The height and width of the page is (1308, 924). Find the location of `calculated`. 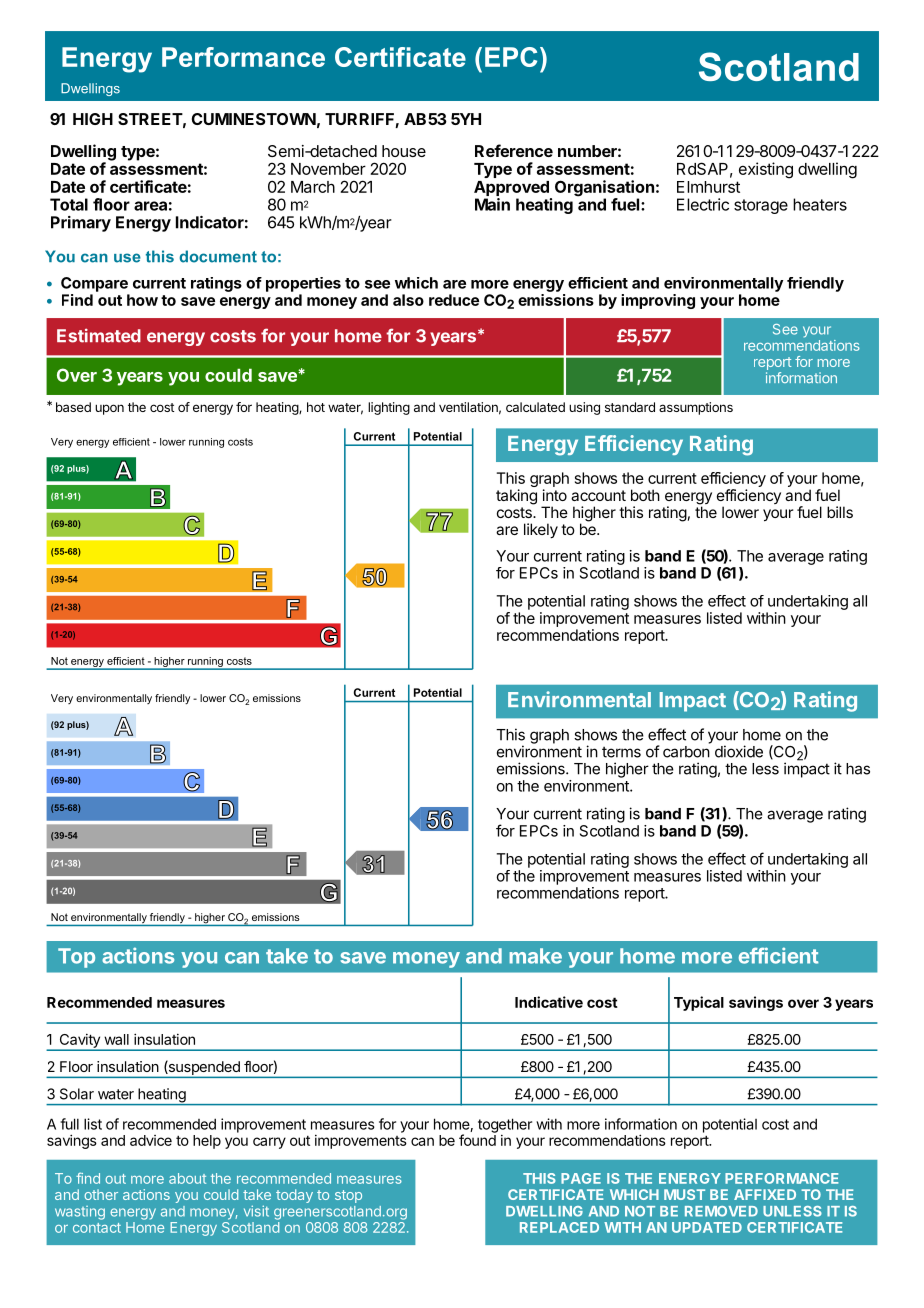

calculated is located at coordinates (535, 407).
